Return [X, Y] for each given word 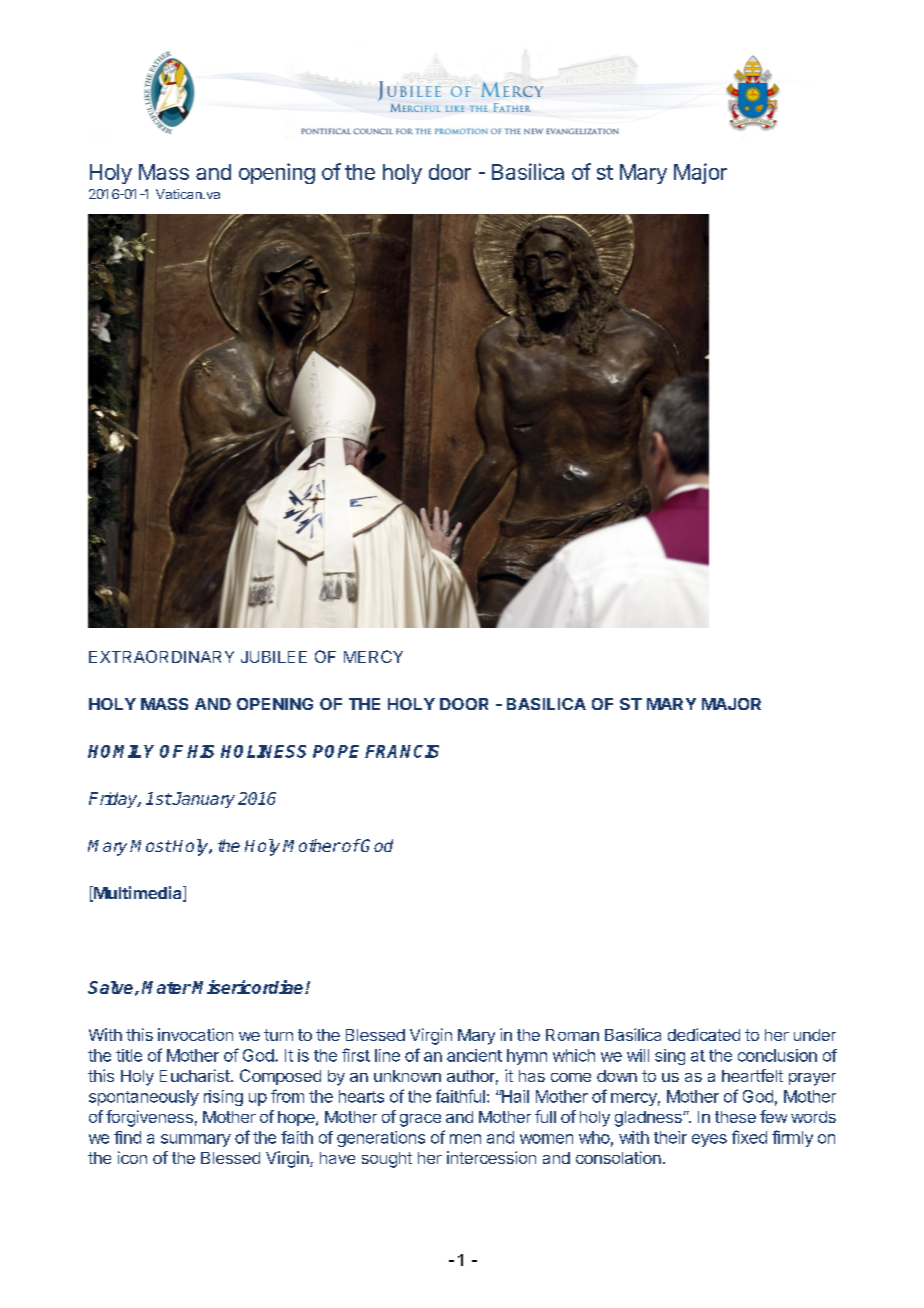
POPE [336, 751]
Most [151, 846]
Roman [572, 1035]
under [815, 1035]
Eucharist [196, 1075]
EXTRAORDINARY [161, 656]
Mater [166, 987]
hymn [527, 1057]
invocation [195, 1034]
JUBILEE [274, 657]
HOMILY [121, 751]
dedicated [704, 1034]
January [203, 800]
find [127, 1137]
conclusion [777, 1055]
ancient [474, 1055]
